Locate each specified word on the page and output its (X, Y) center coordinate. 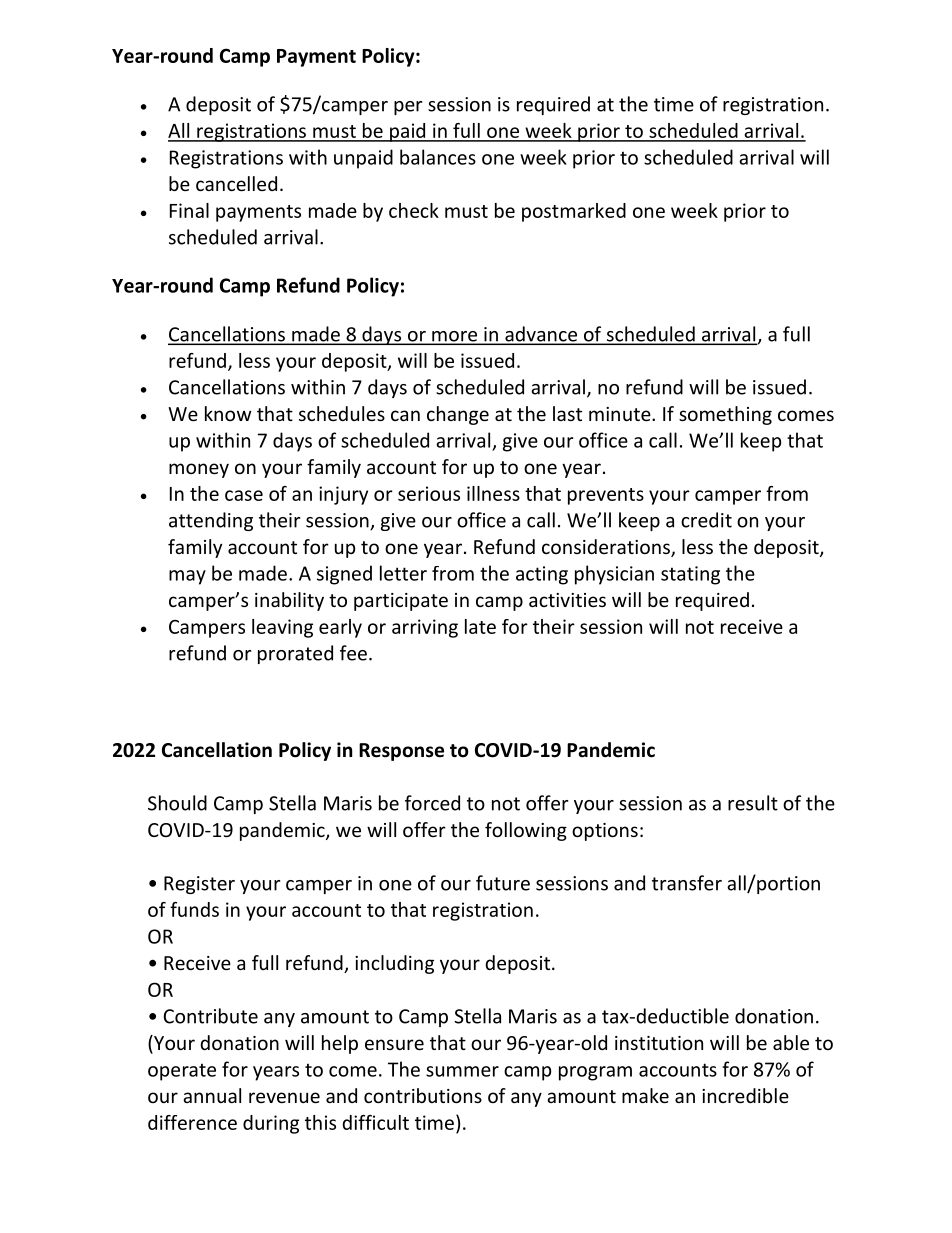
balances (438, 157)
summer (462, 1071)
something (725, 415)
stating (690, 575)
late (480, 626)
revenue (284, 1097)
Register (199, 885)
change (458, 415)
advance (541, 335)
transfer (687, 883)
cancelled (236, 183)
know (228, 413)
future (503, 883)
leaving (282, 628)
